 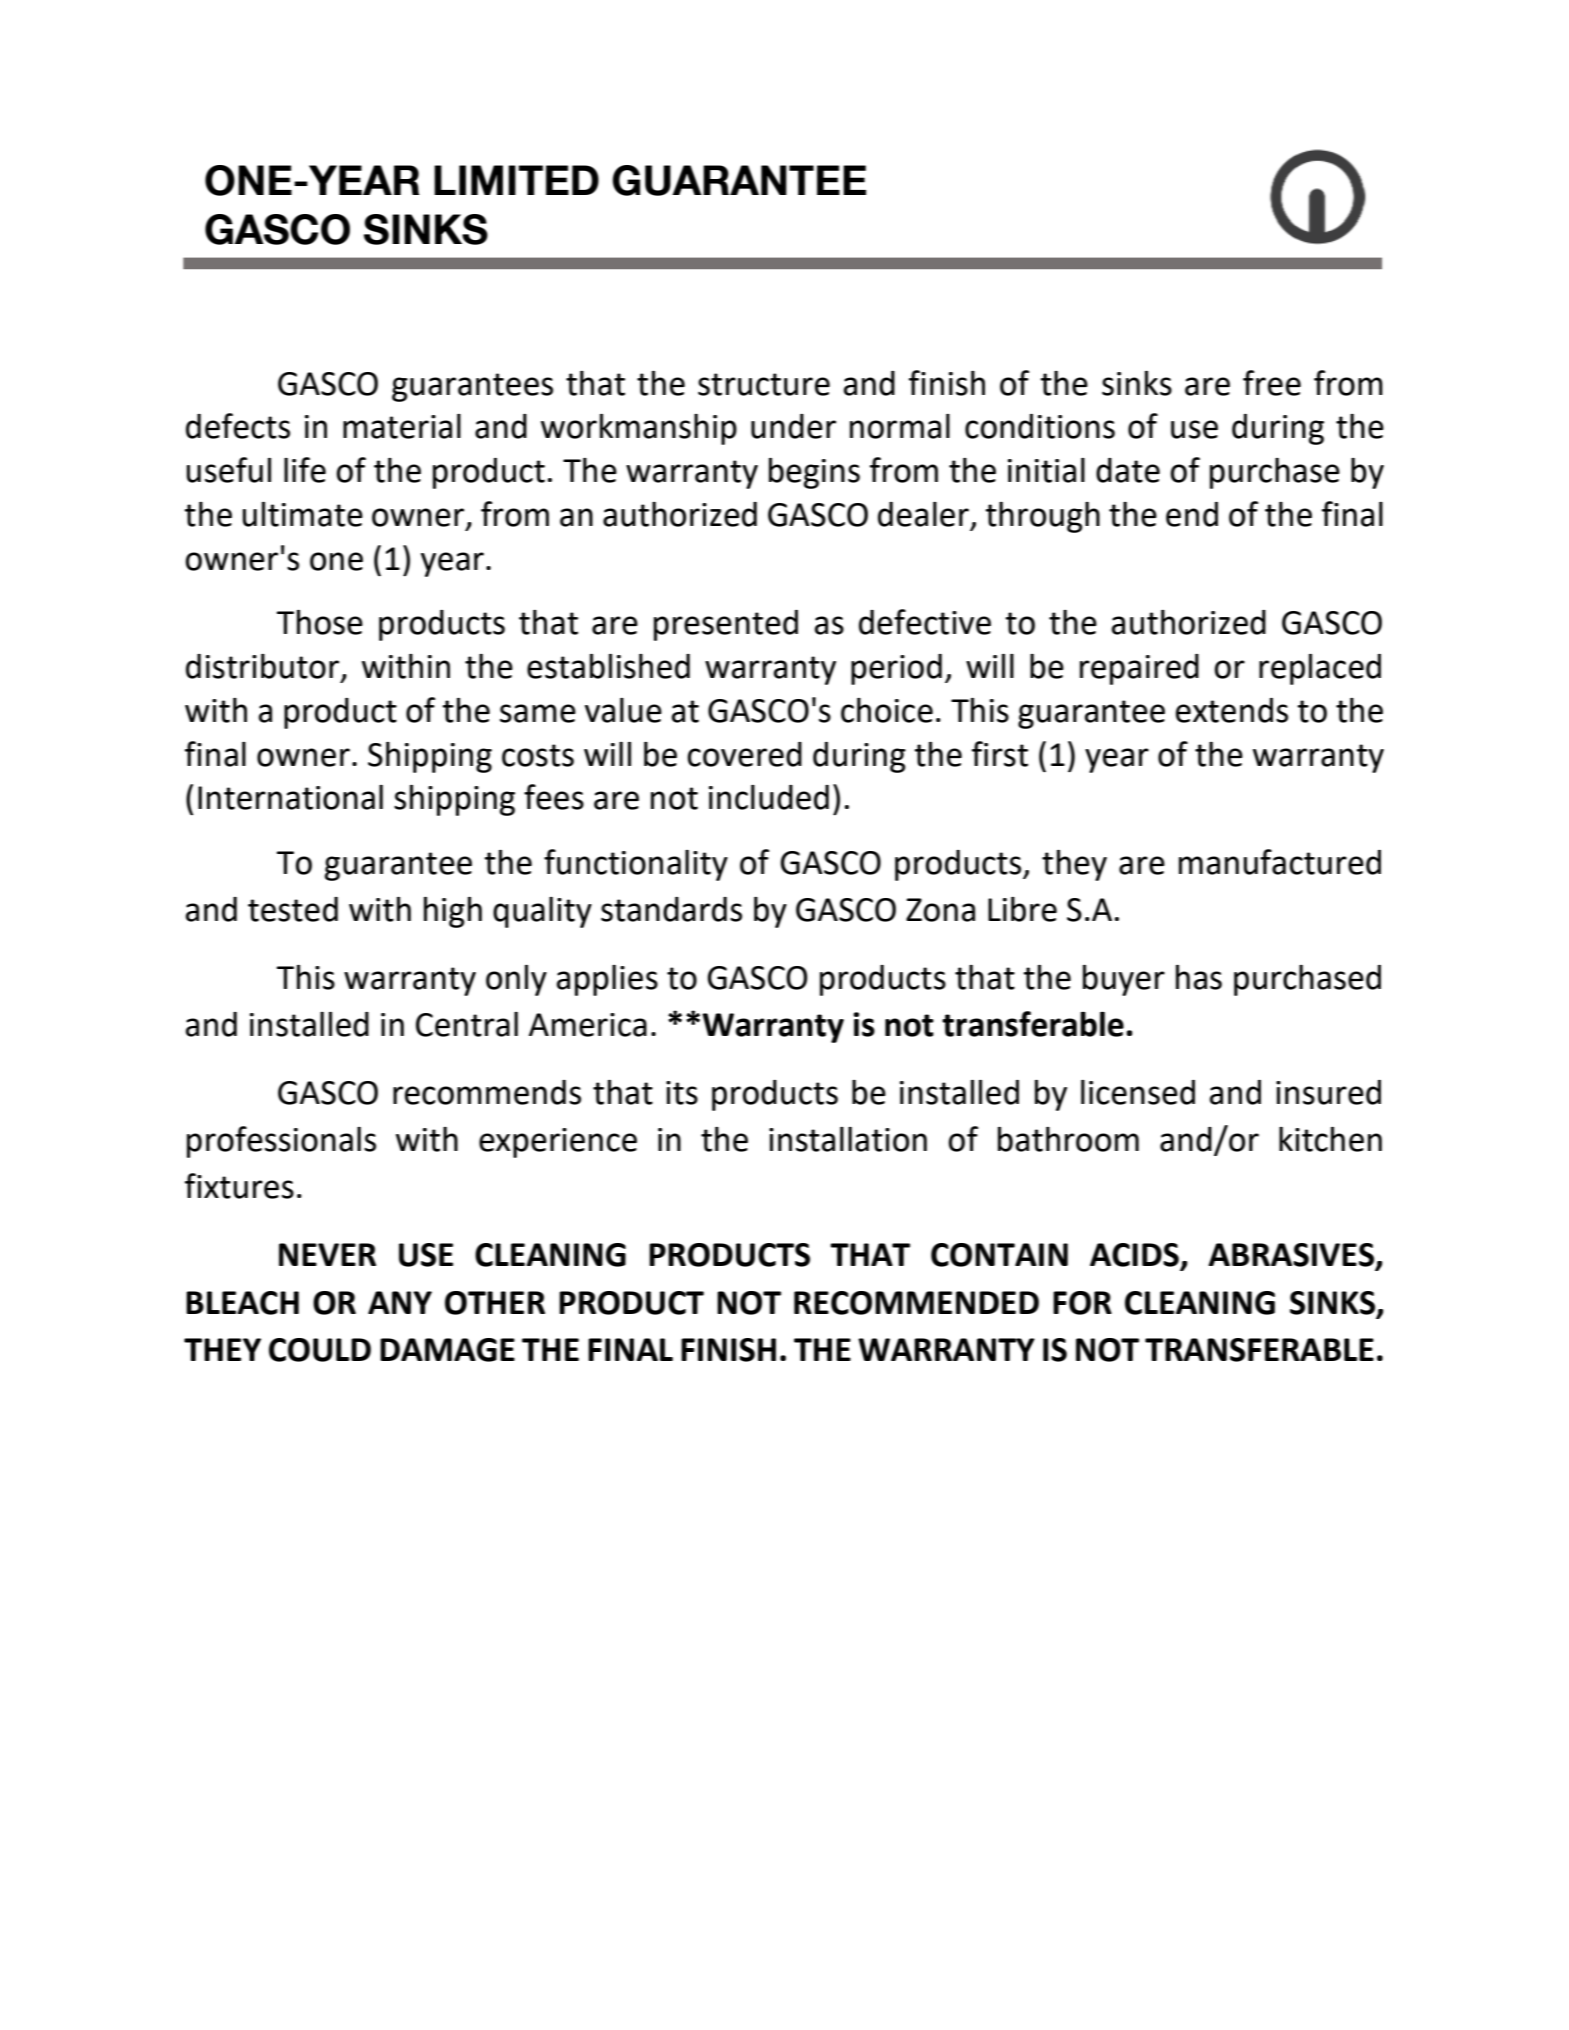 I want to click on LIMITED, so click(x=516, y=180).
